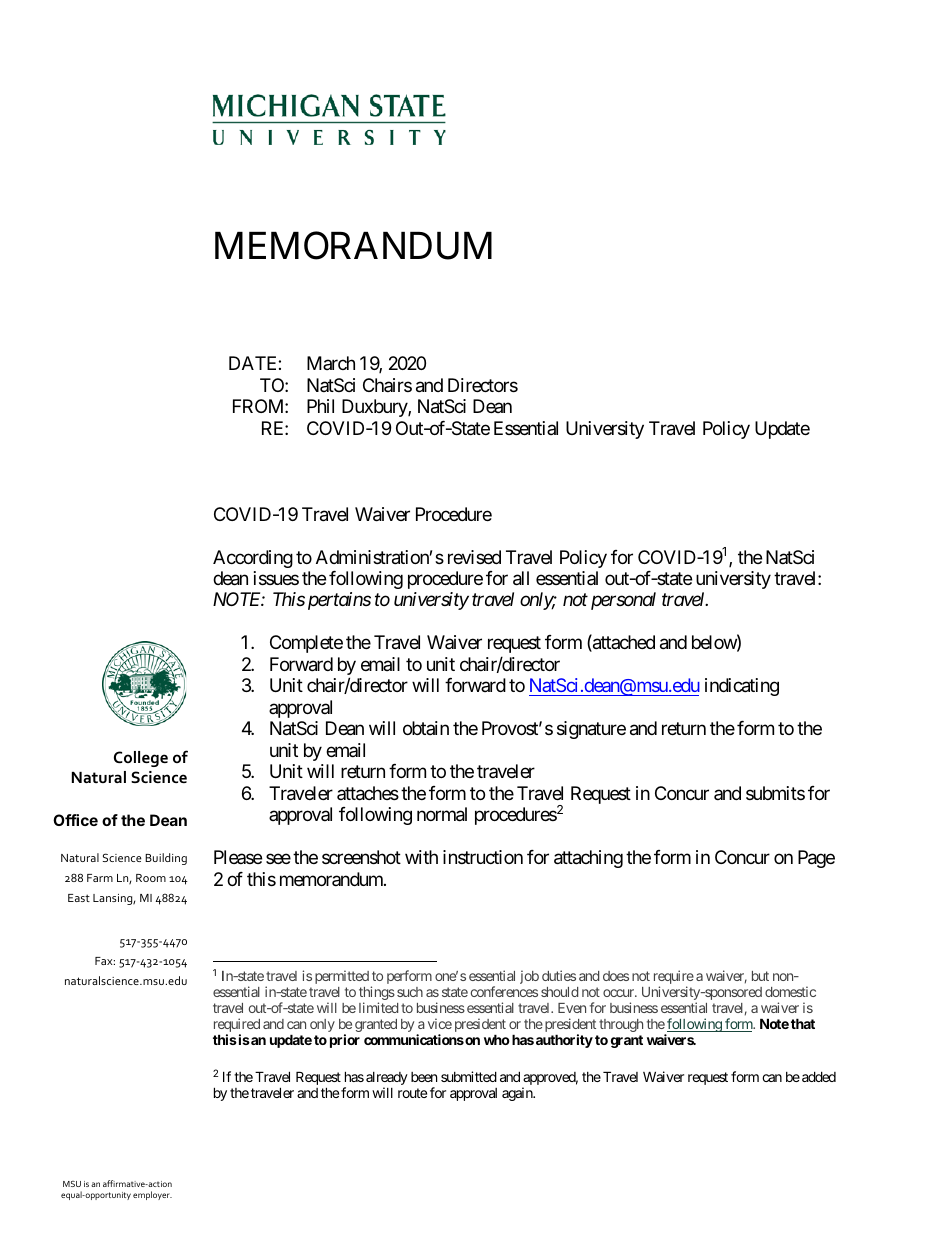 The height and width of the page is (1233, 952). Describe the element at coordinates (424, 1077) in the page. I see `been` at that location.
